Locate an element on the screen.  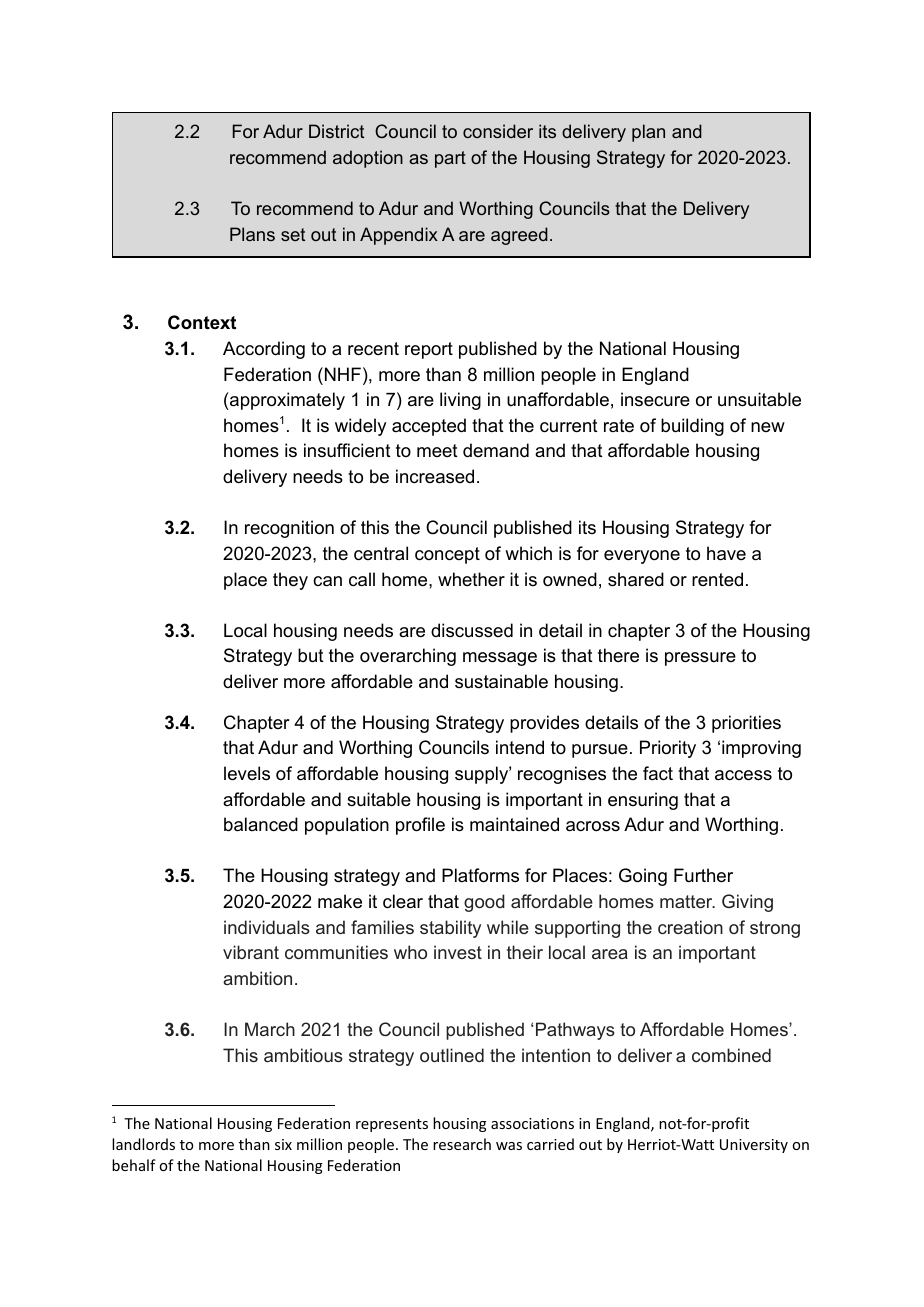
matter is located at coordinates (687, 901).
